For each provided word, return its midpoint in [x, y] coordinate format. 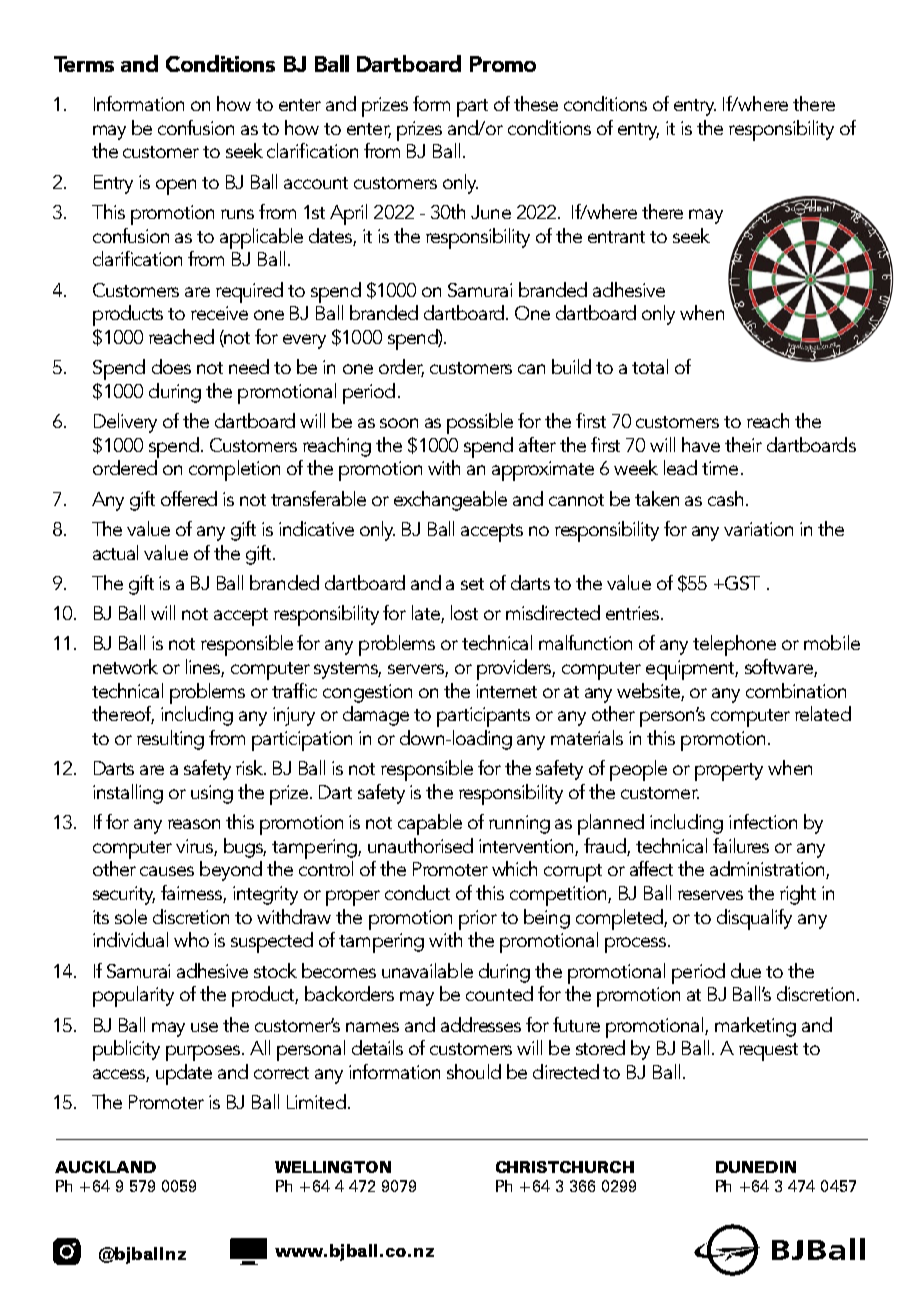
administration [768, 870]
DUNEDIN [756, 1167]
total [650, 366]
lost [464, 612]
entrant [616, 237]
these [536, 103]
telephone [734, 645]
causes [167, 871]
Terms [84, 64]
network [125, 666]
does [171, 366]
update [184, 1074]
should [474, 1071]
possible [480, 423]
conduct [417, 892]
